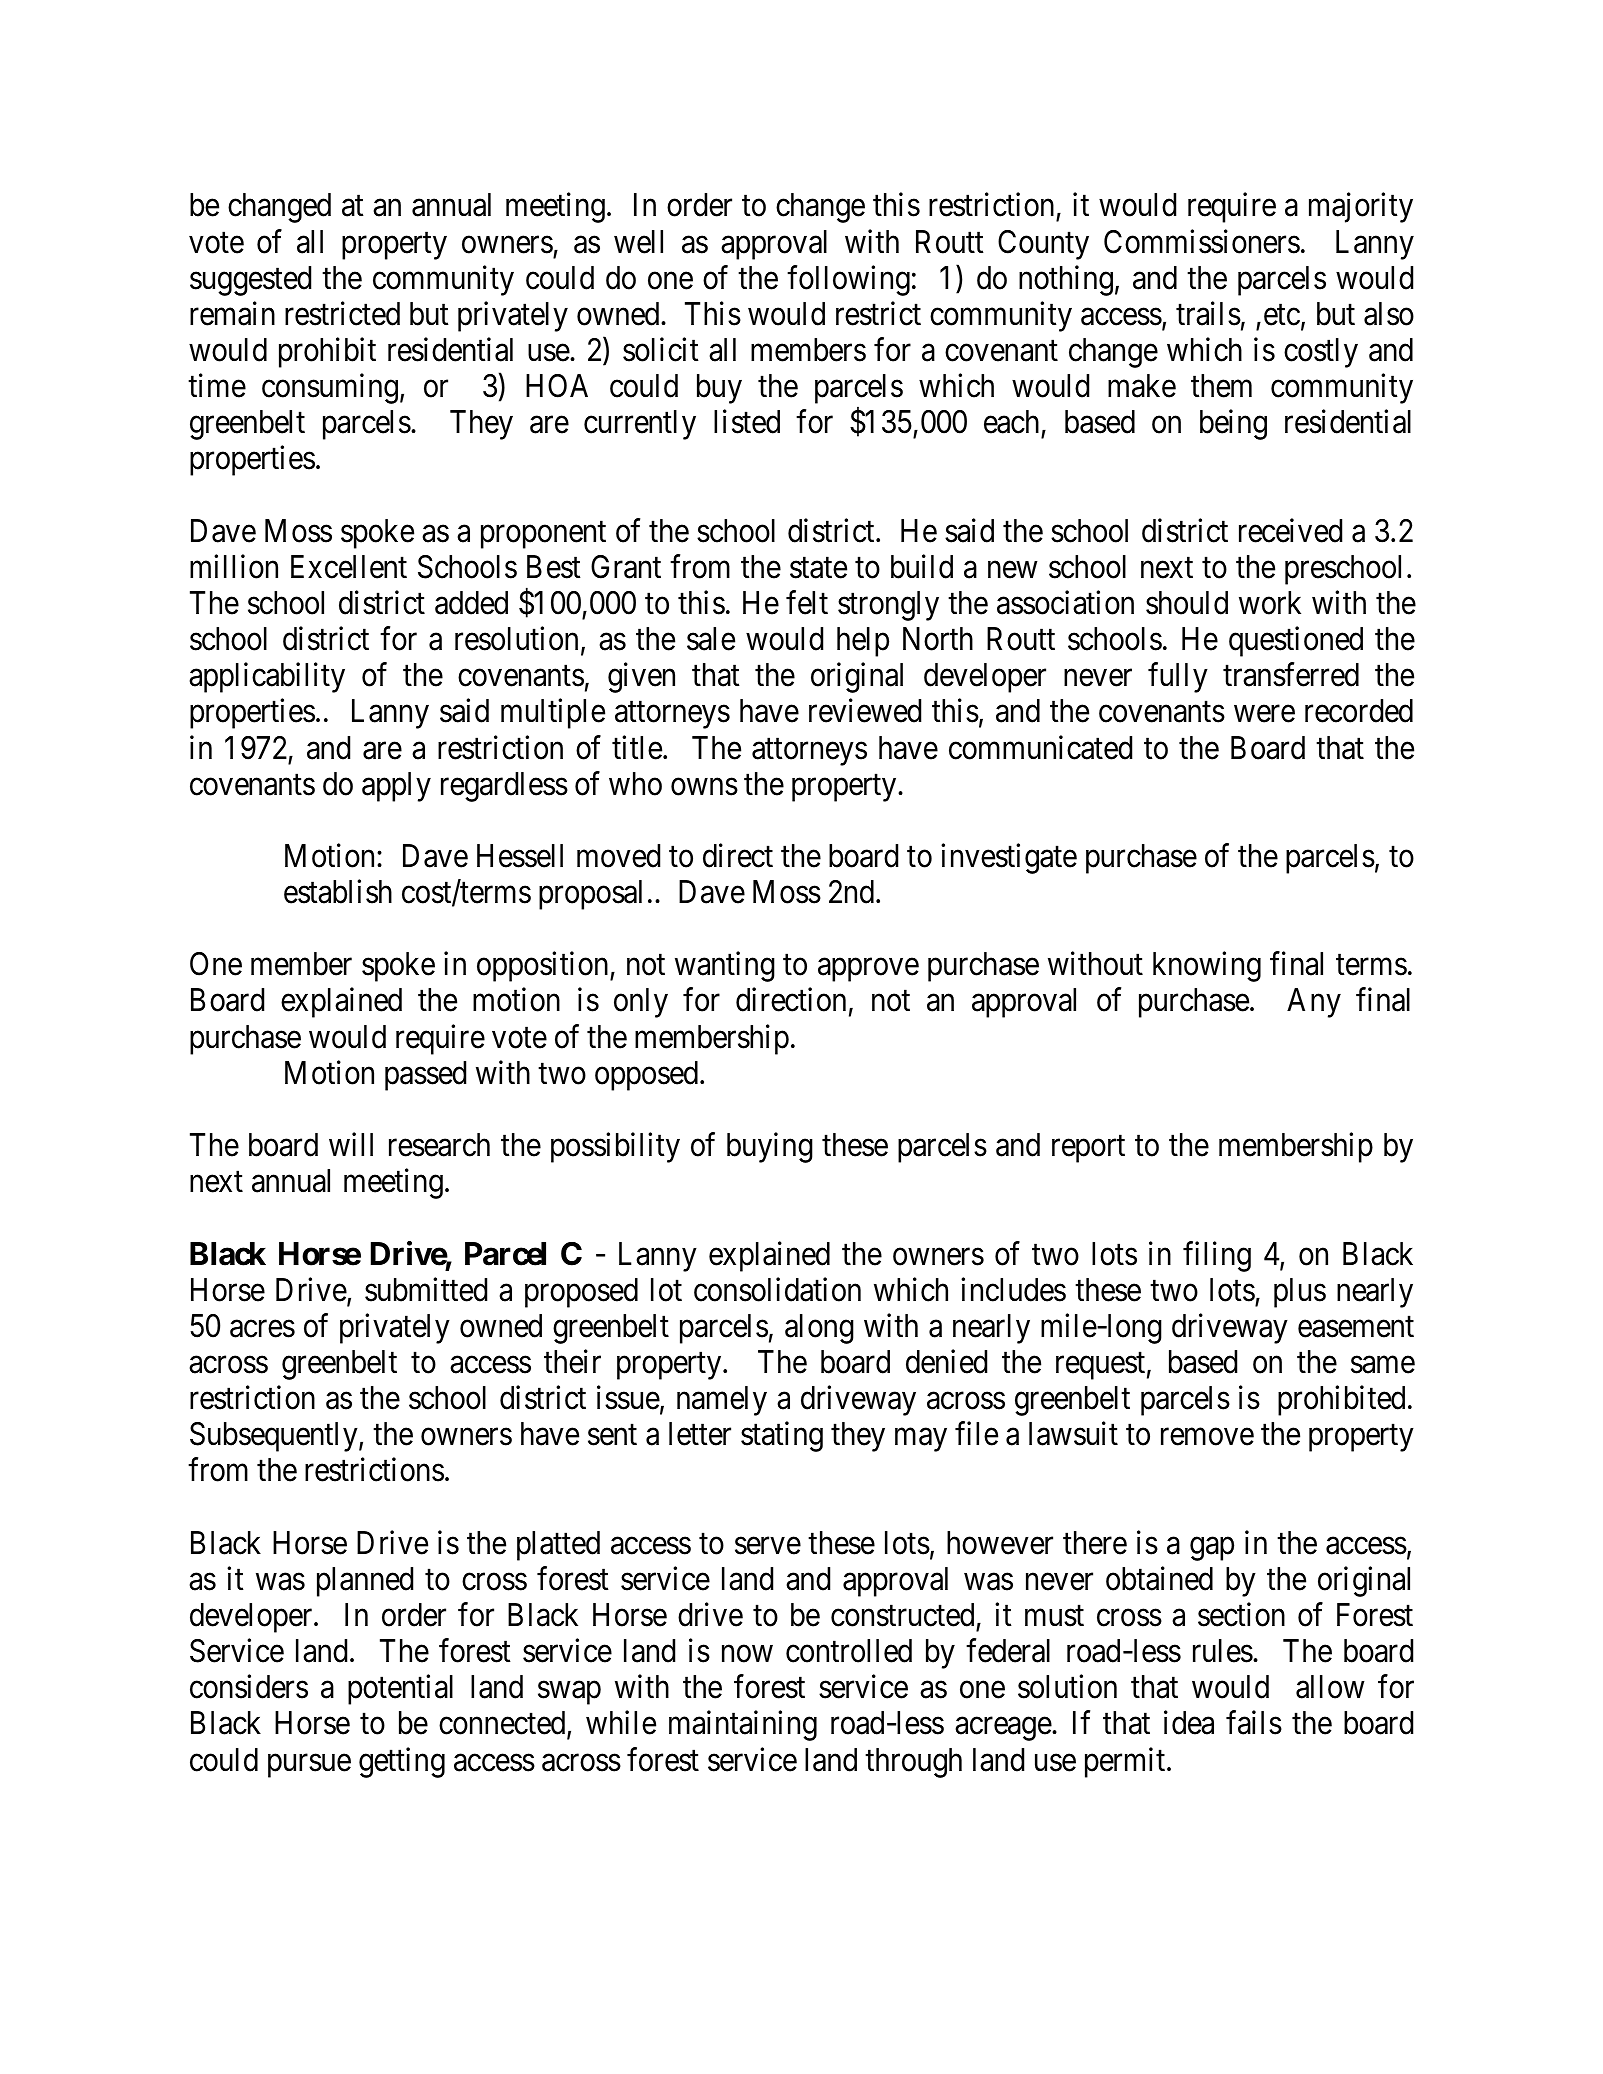 The image size is (1603, 2074). What do you see at coordinates (868, 970) in the screenshot?
I see `approve` at bounding box center [868, 970].
